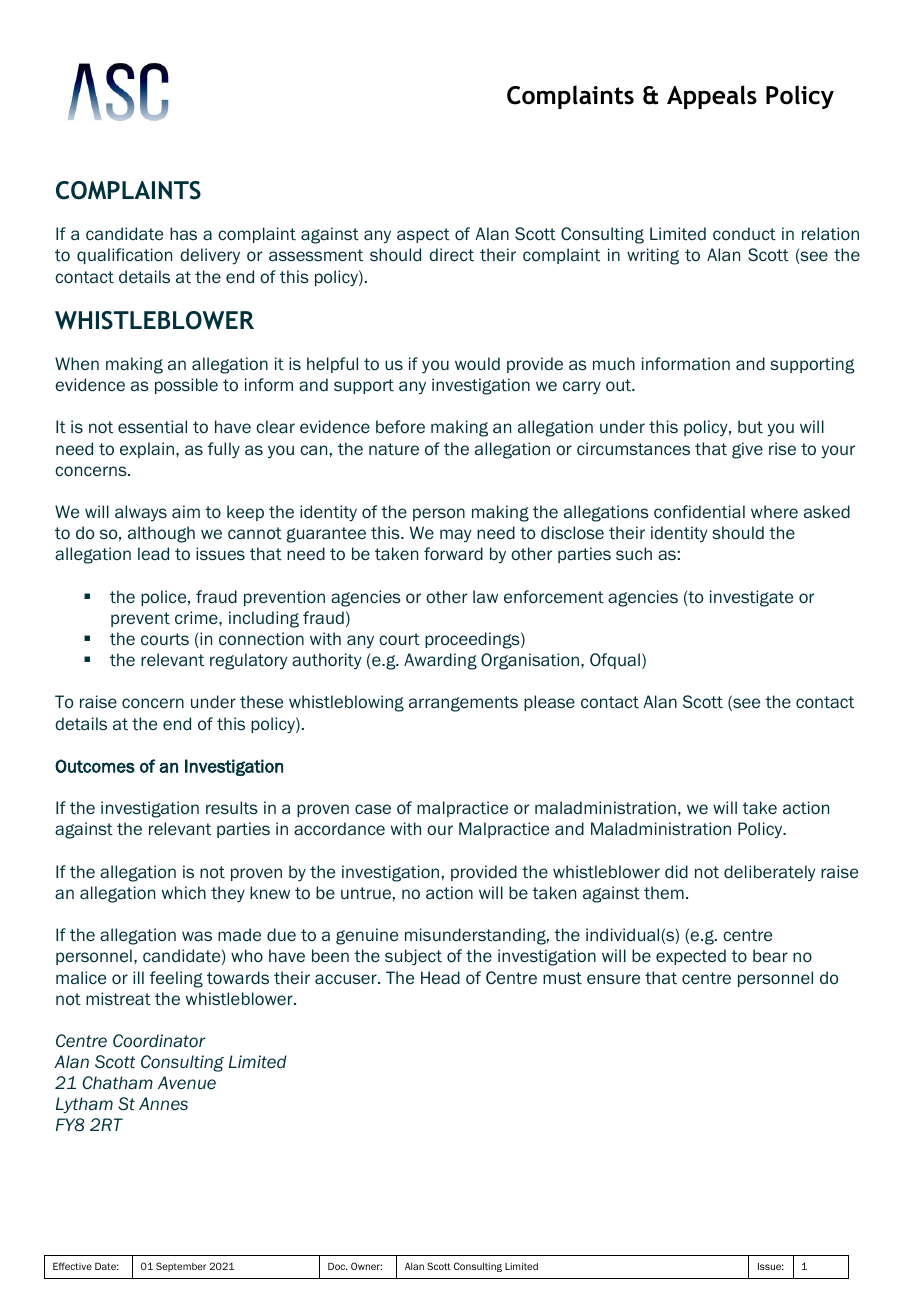 The height and width of the screenshot is (1309, 924). What do you see at coordinates (249, 661) in the screenshot?
I see `regulatory` at bounding box center [249, 661].
